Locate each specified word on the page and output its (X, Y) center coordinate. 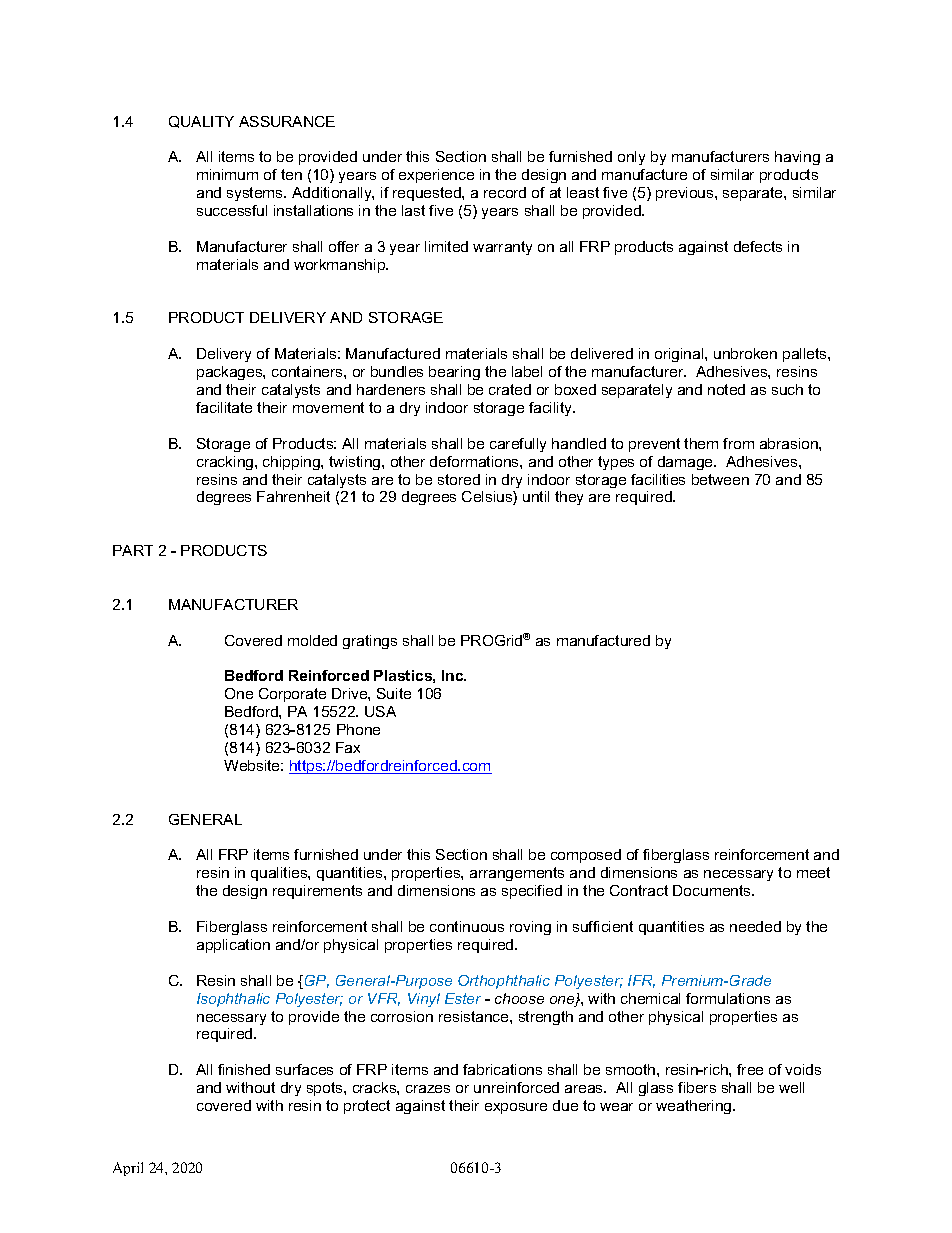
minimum (227, 174)
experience (436, 176)
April (128, 1169)
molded (312, 640)
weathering (695, 1107)
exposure (516, 1108)
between (720, 479)
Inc (454, 675)
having (797, 158)
